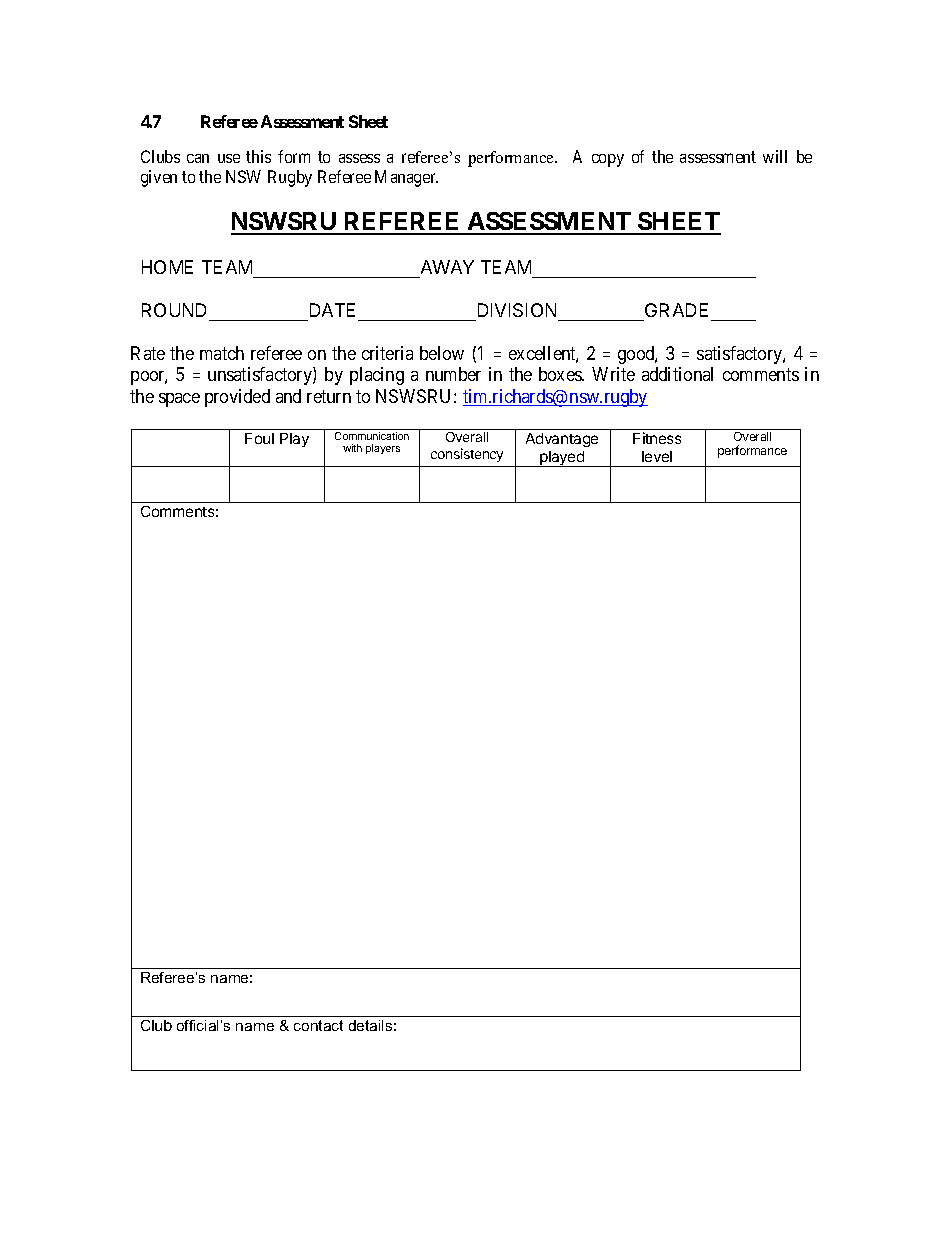  I want to click on Foul, so click(259, 438).
